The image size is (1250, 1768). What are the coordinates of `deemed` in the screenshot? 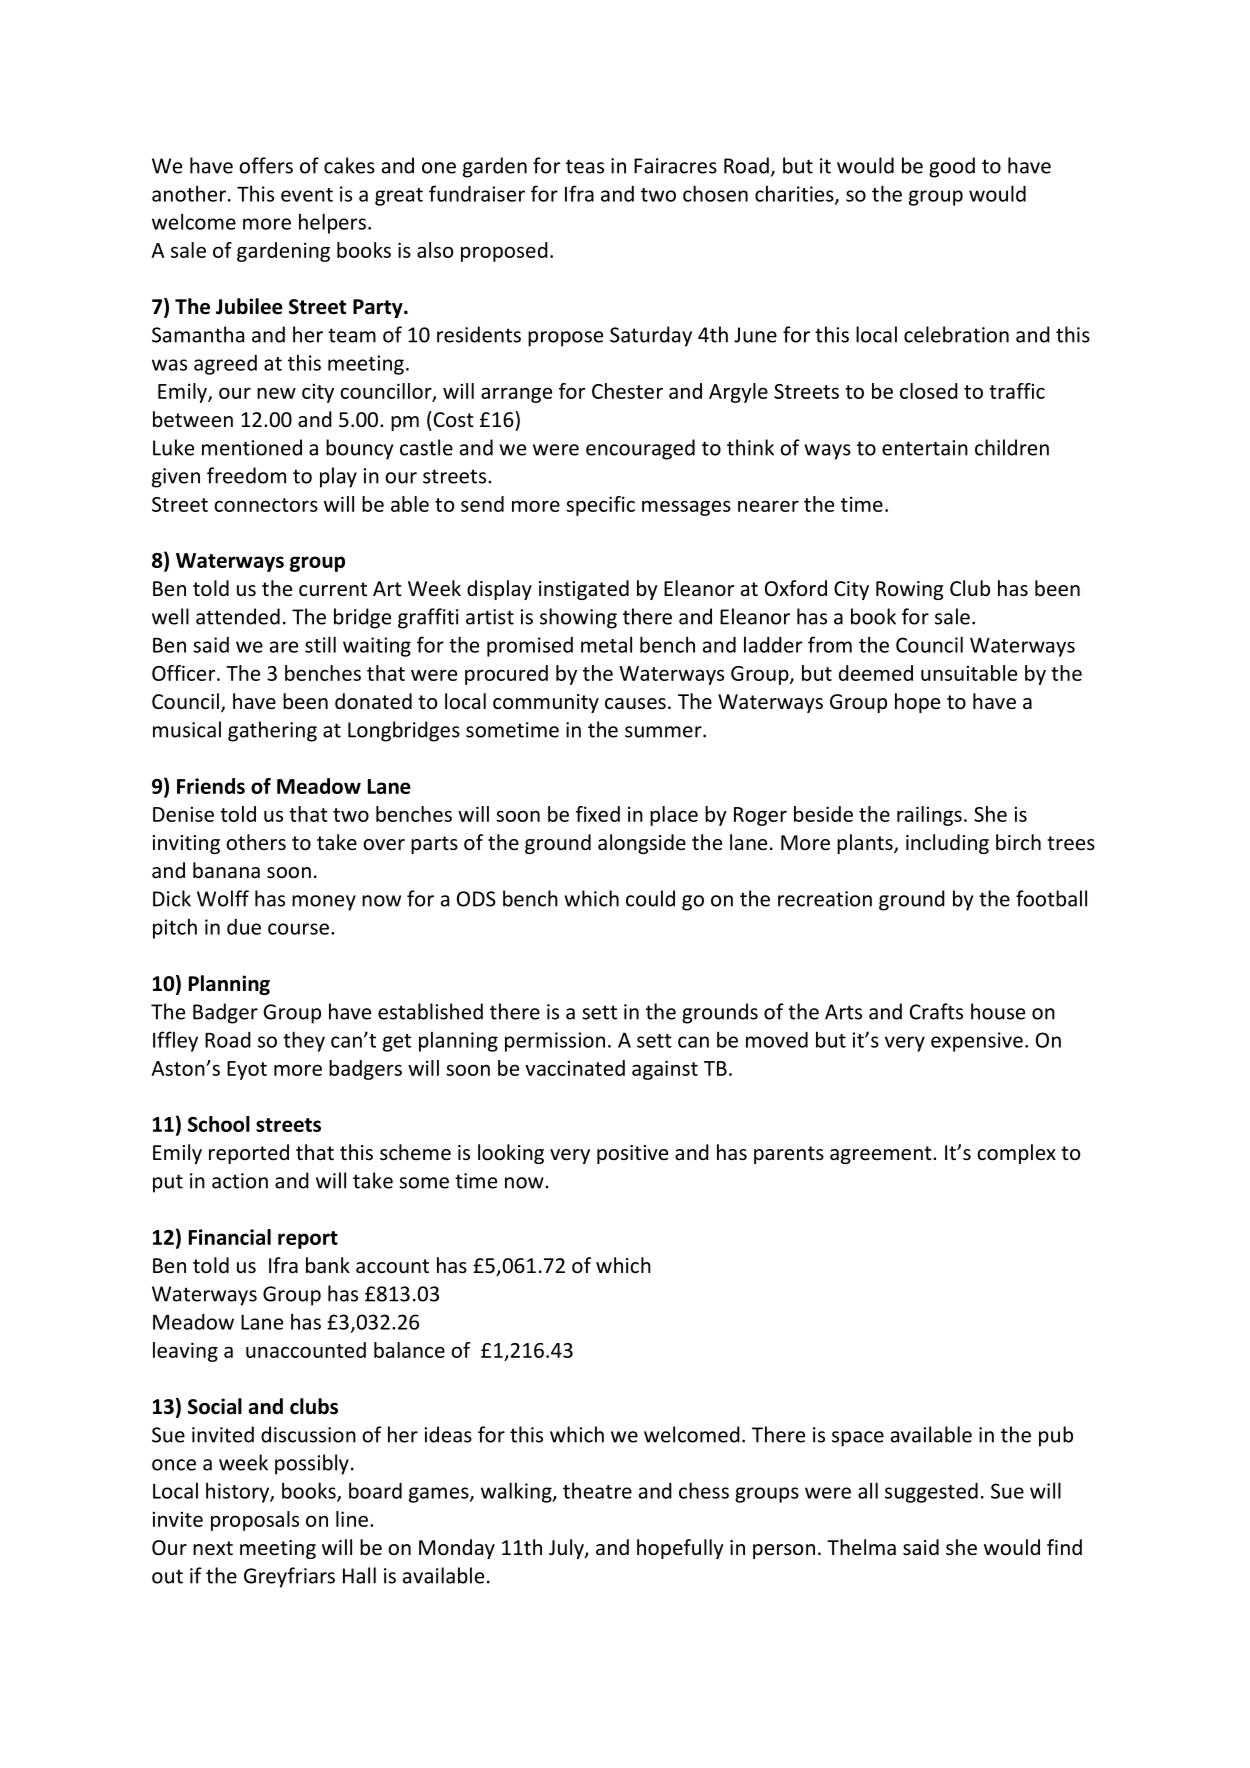 It's located at (876, 673).
